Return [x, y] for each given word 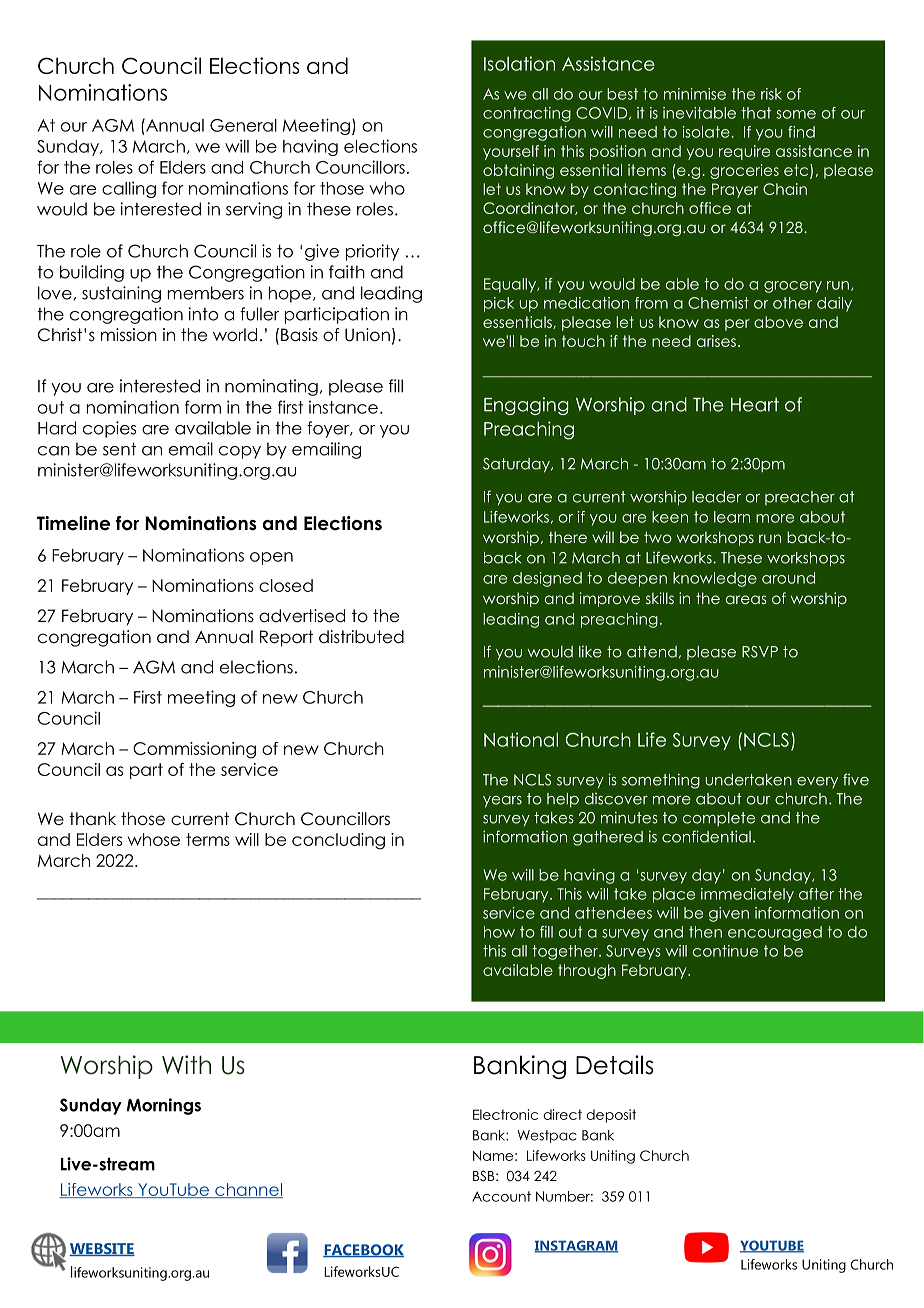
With [186, 1064]
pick [499, 304]
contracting [527, 114]
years [502, 802]
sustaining [121, 294]
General [243, 125]
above [778, 322]
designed [547, 579]
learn [732, 517]
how [499, 932]
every [817, 782]
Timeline [73, 523]
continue [725, 951]
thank [92, 819]
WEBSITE [102, 1249]
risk [771, 94]
